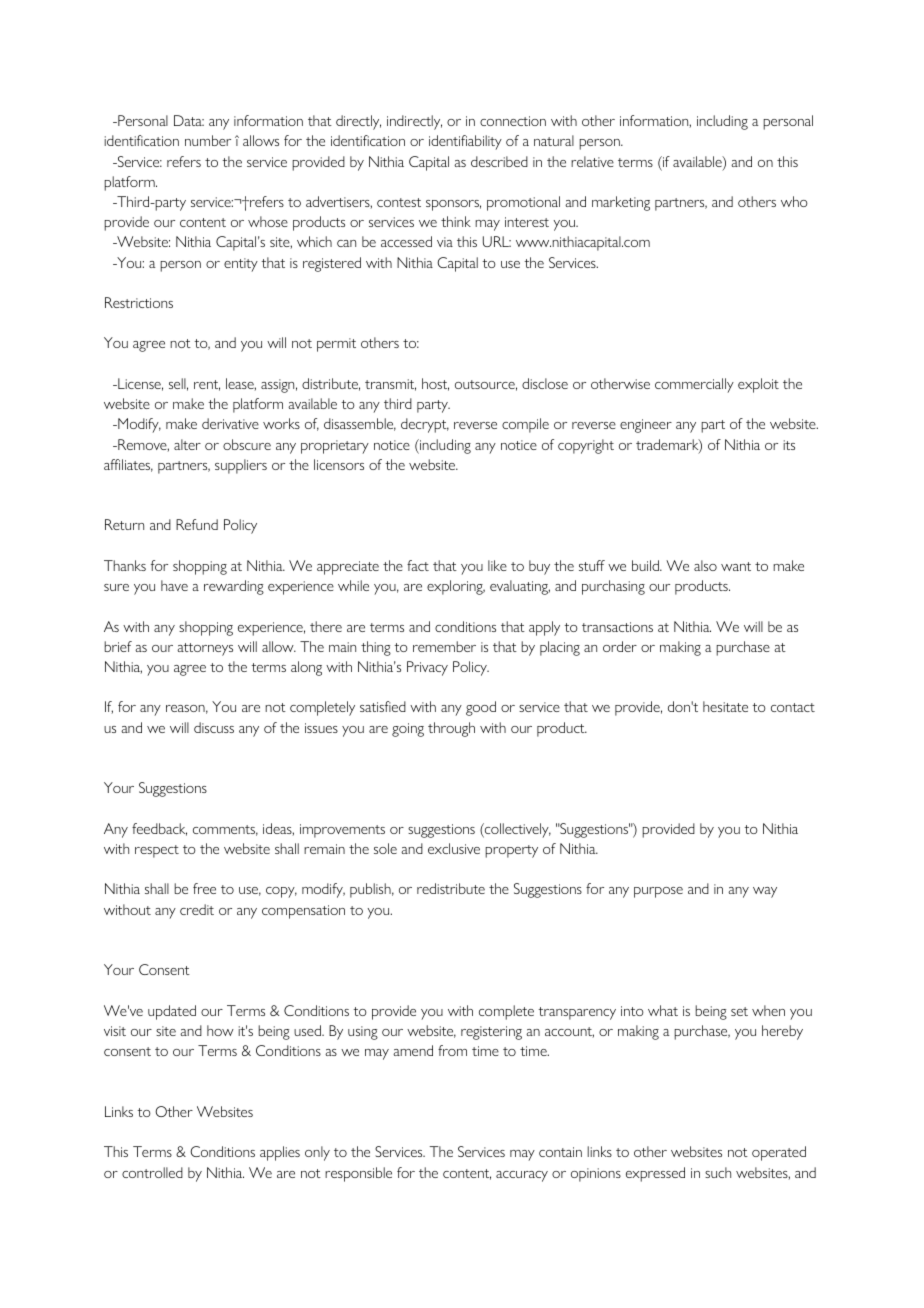  I want to click on exclusive, so click(454, 848).
